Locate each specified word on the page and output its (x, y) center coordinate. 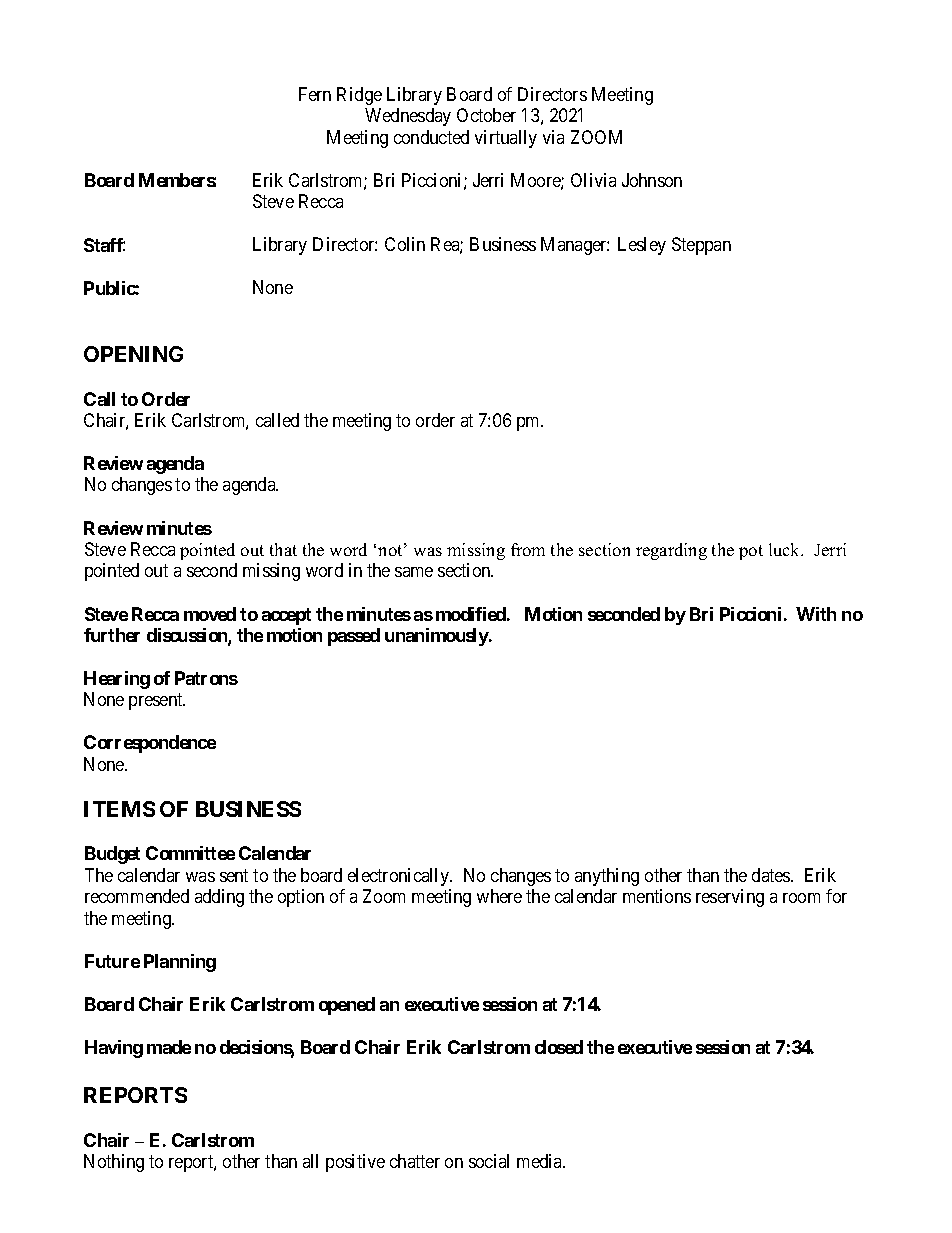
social (489, 1161)
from (528, 549)
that (283, 549)
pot (751, 552)
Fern (315, 94)
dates (772, 875)
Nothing (114, 1163)
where (499, 896)
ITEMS (119, 809)
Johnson (652, 180)
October (486, 115)
